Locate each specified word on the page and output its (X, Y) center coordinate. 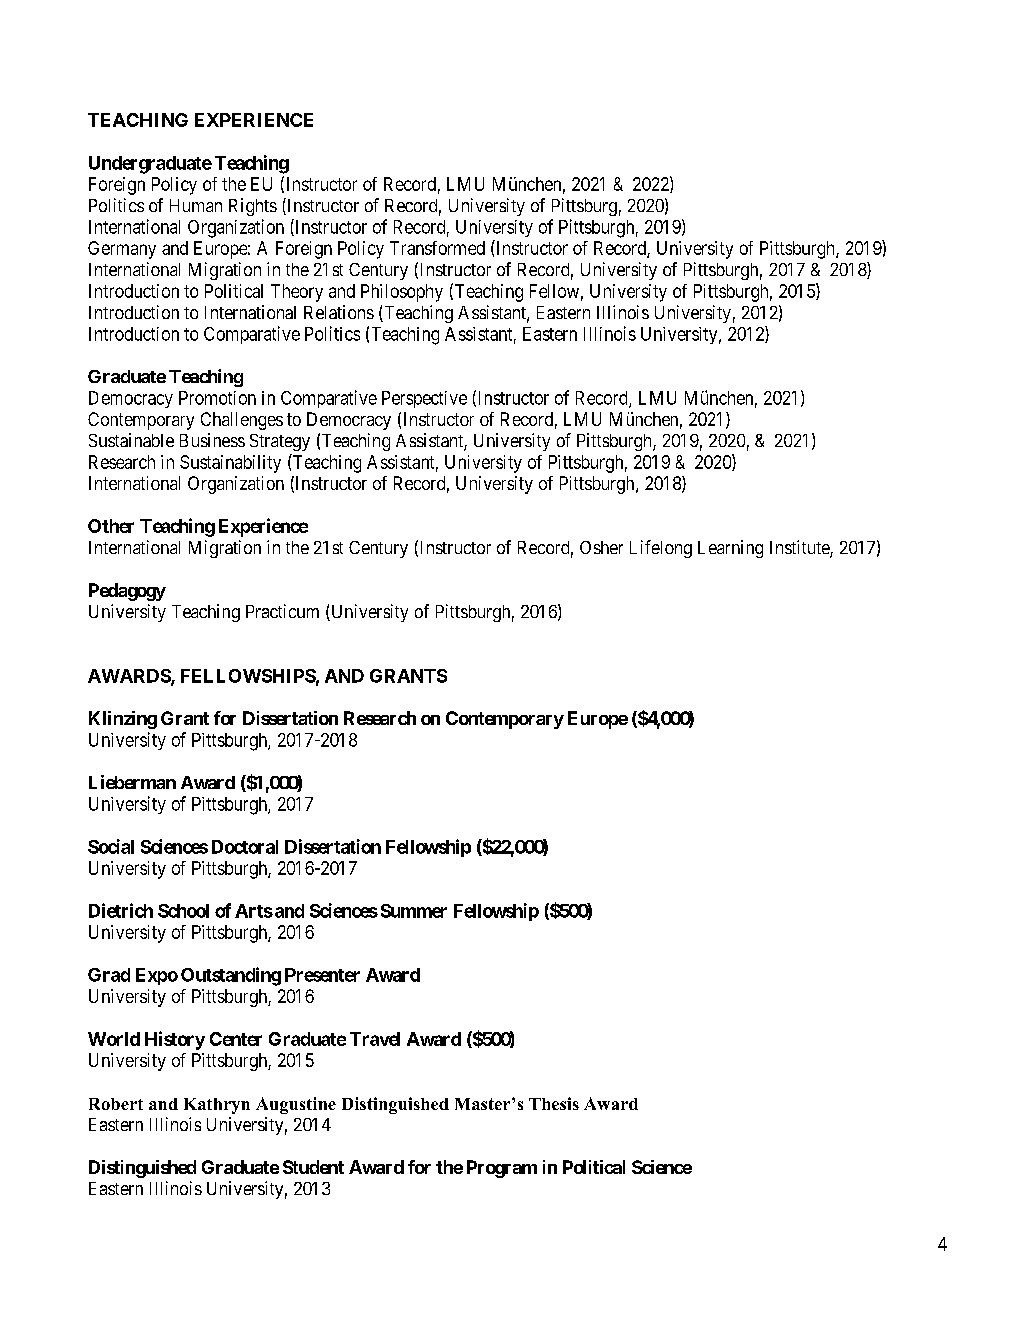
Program (502, 1169)
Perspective (424, 399)
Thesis (554, 1103)
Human (196, 205)
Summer (414, 911)
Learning (730, 549)
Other (111, 526)
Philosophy (402, 293)
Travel (375, 1039)
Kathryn (217, 1106)
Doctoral (245, 847)
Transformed (437, 248)
